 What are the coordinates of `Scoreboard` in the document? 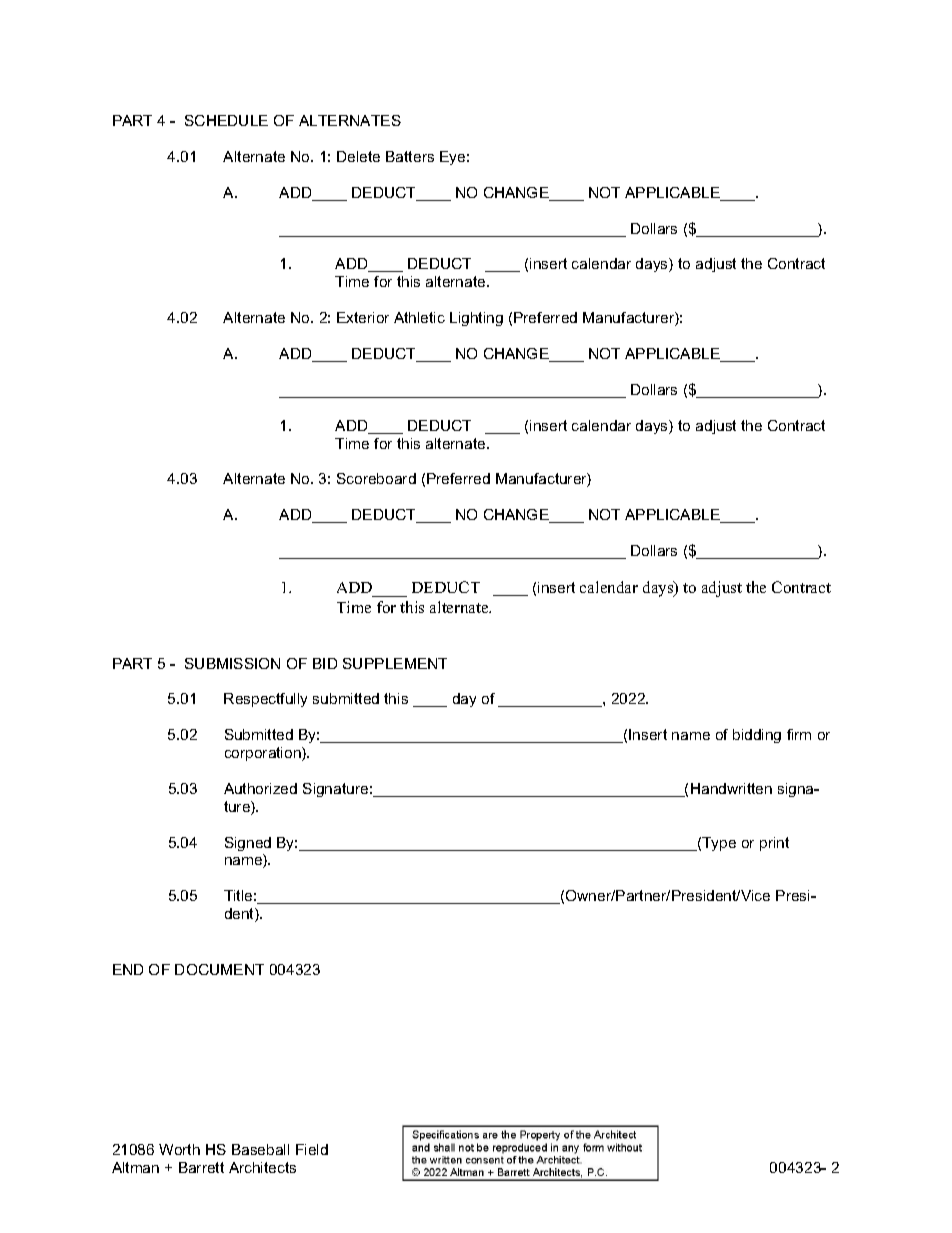 It's located at (376, 478).
